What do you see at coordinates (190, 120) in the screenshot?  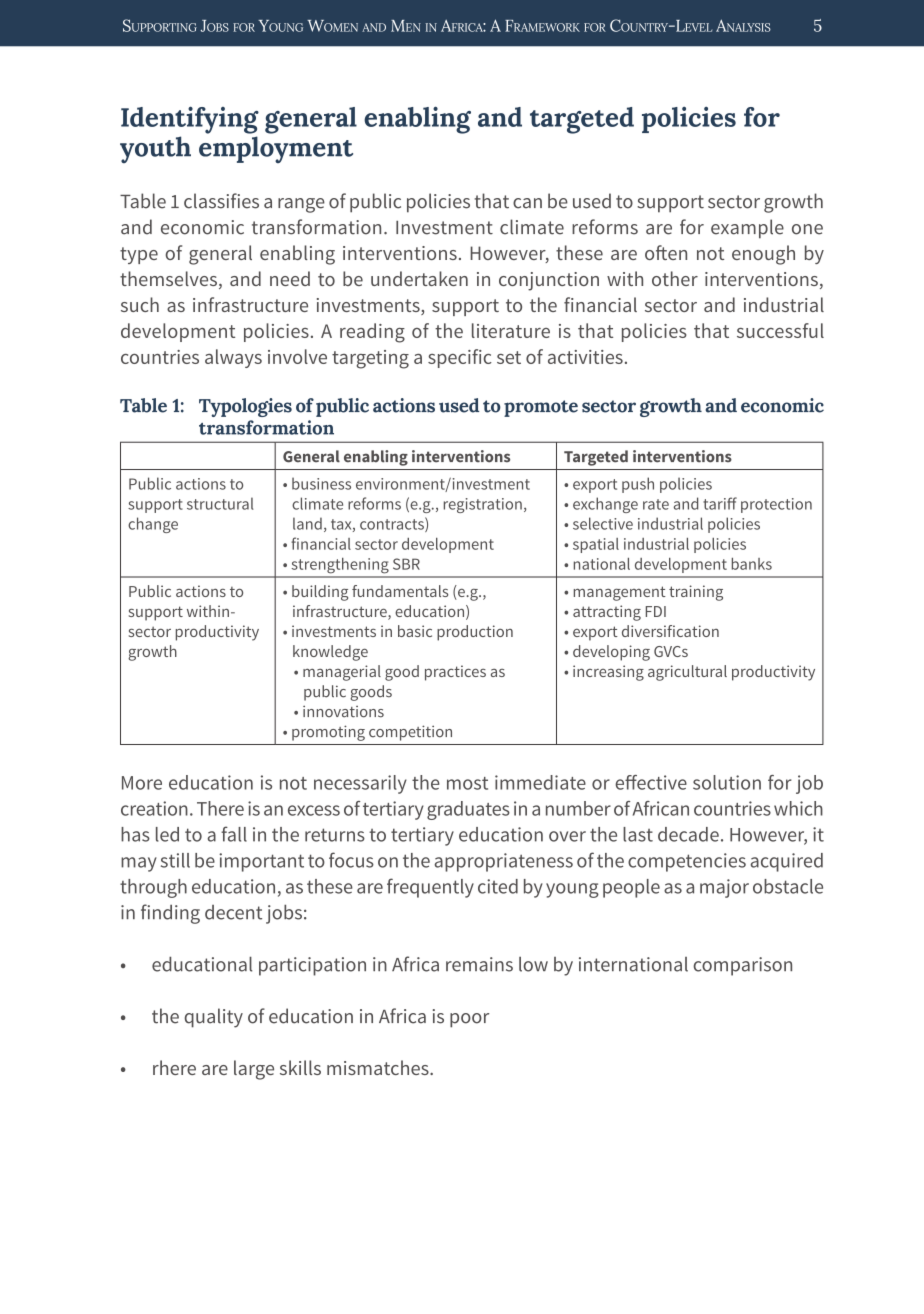 I see `Identifying` at bounding box center [190, 120].
